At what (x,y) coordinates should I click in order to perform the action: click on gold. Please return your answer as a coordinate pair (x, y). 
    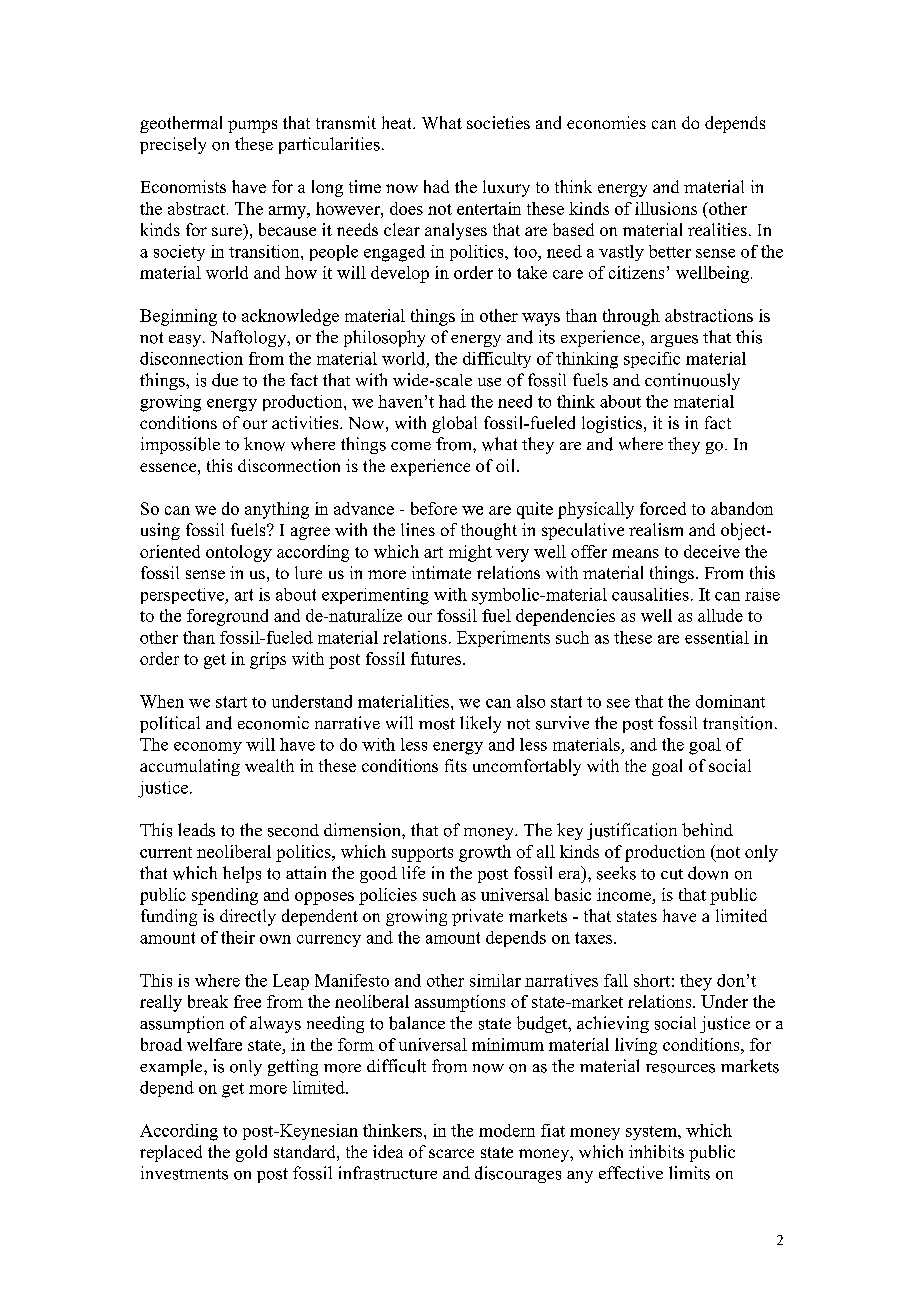
    Looking at the image, I should click on (251, 1153).
